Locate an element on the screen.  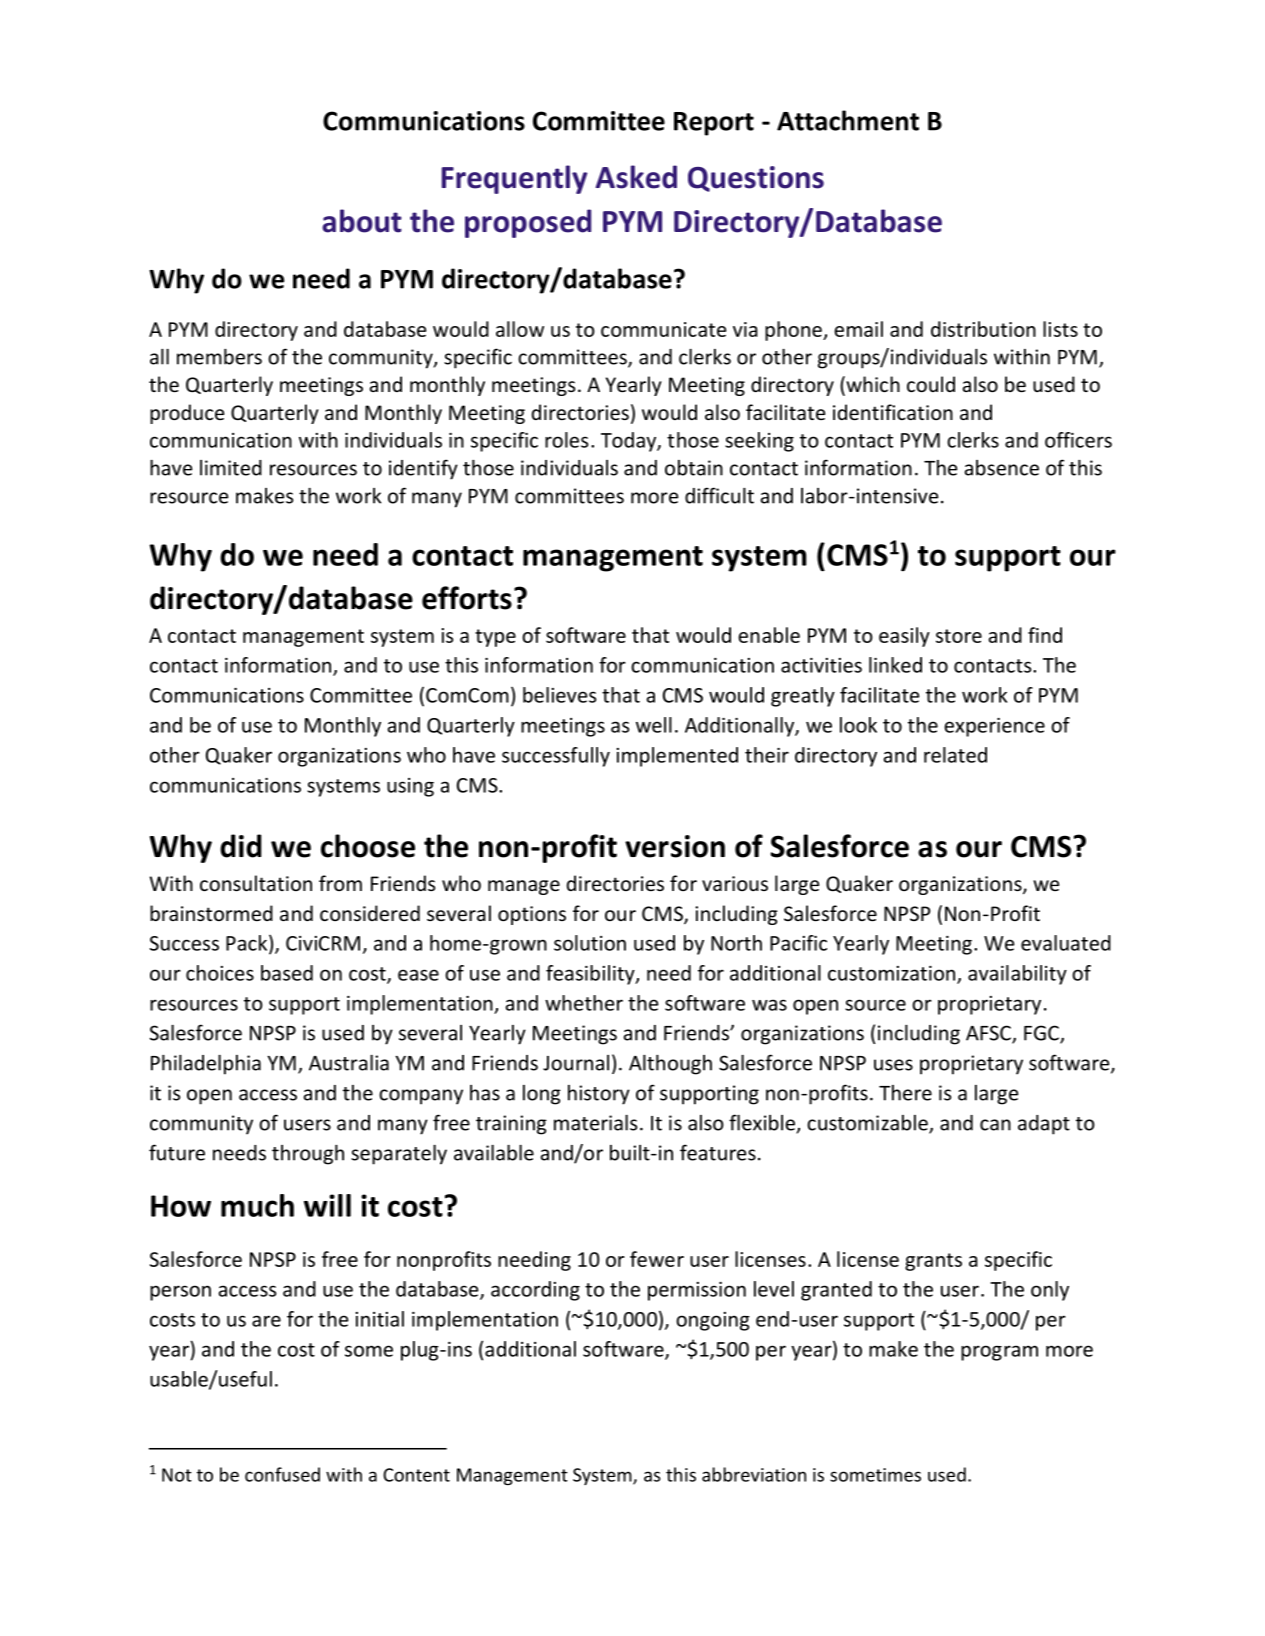
related is located at coordinates (955, 755).
